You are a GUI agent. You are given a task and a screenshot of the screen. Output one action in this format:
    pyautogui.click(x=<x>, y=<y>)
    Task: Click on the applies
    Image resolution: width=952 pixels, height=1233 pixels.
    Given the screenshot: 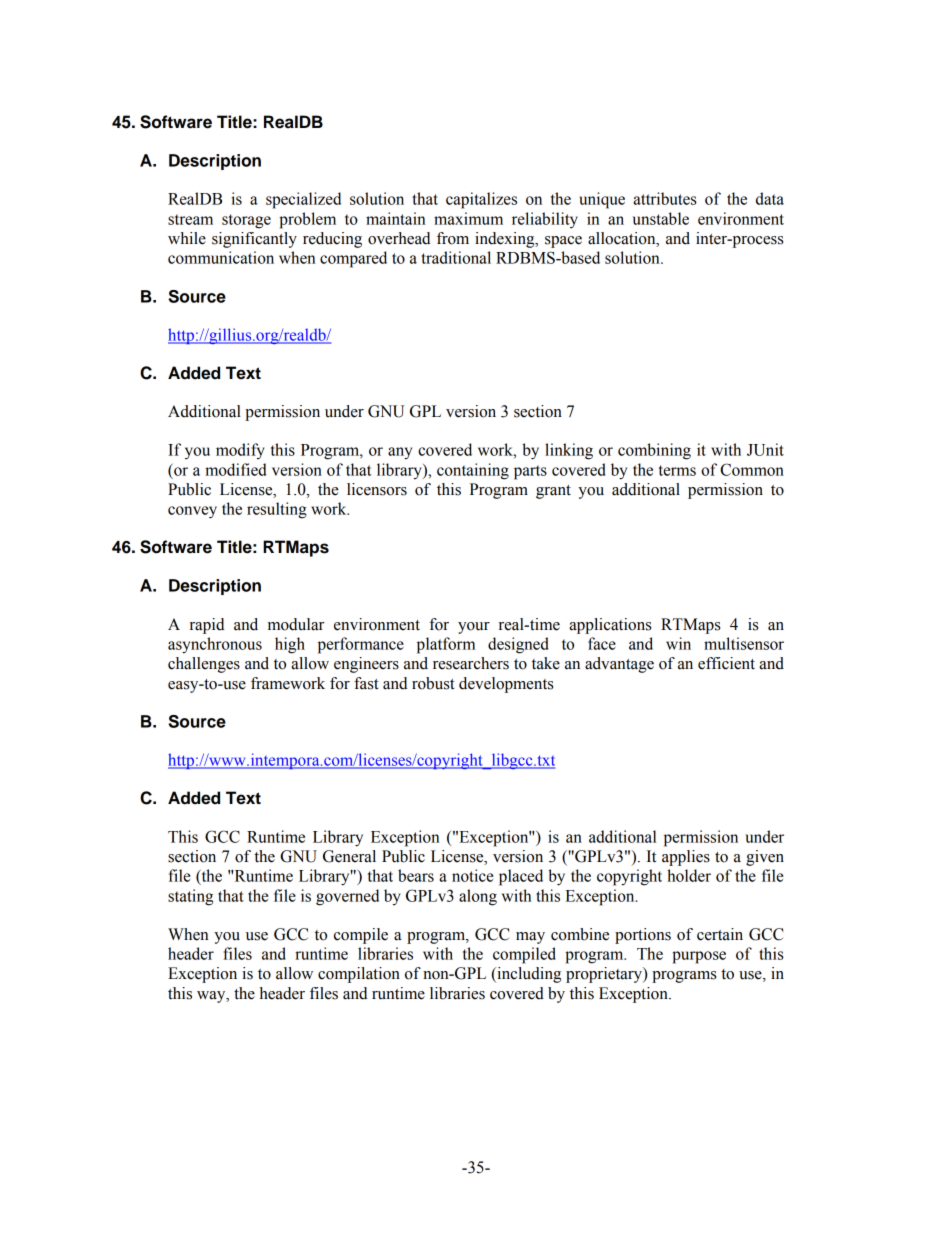 What is the action you would take?
    pyautogui.click(x=686, y=858)
